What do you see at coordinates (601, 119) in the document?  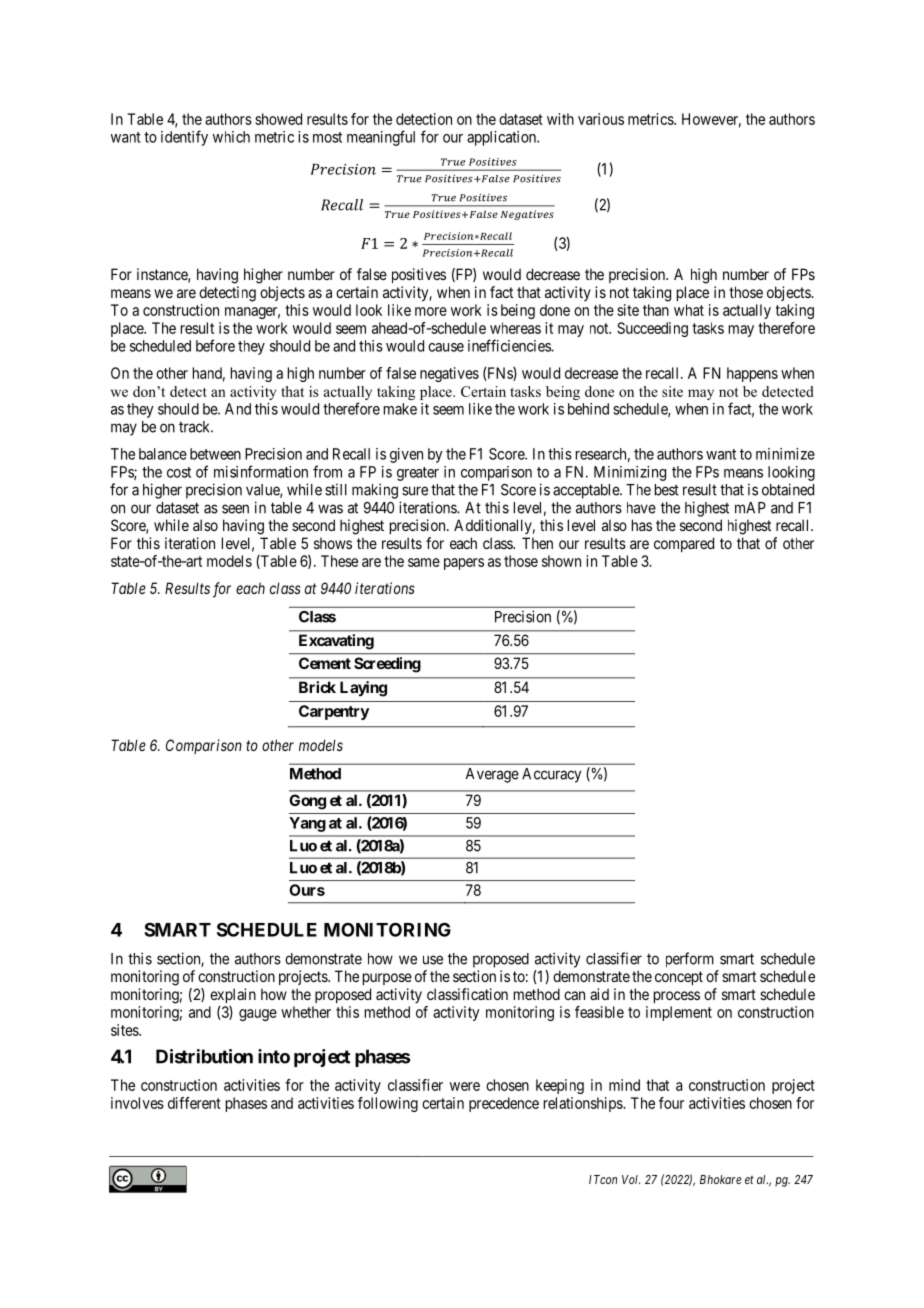 I see `various` at bounding box center [601, 119].
